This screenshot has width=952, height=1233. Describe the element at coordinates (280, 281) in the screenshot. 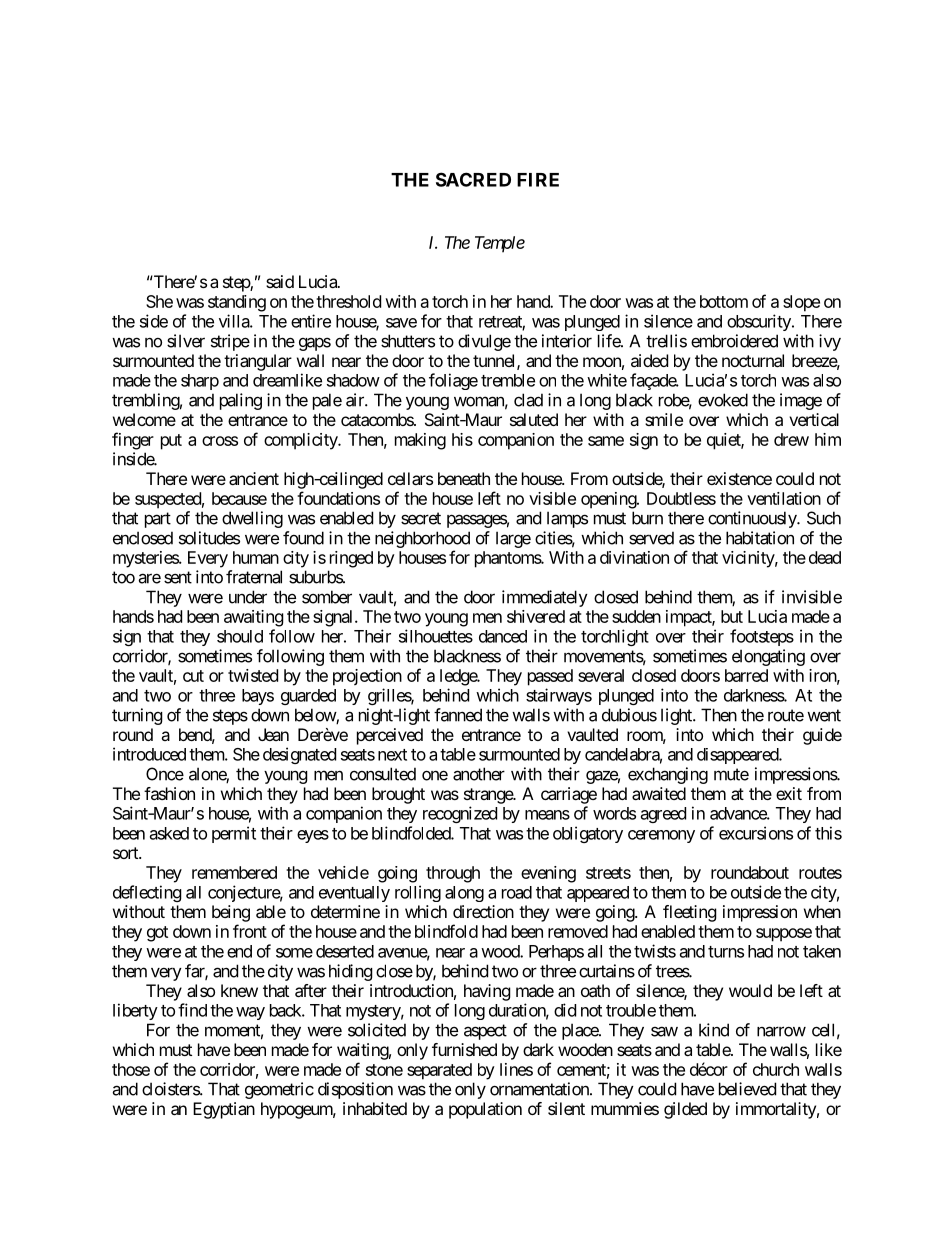

I see `said` at that location.
